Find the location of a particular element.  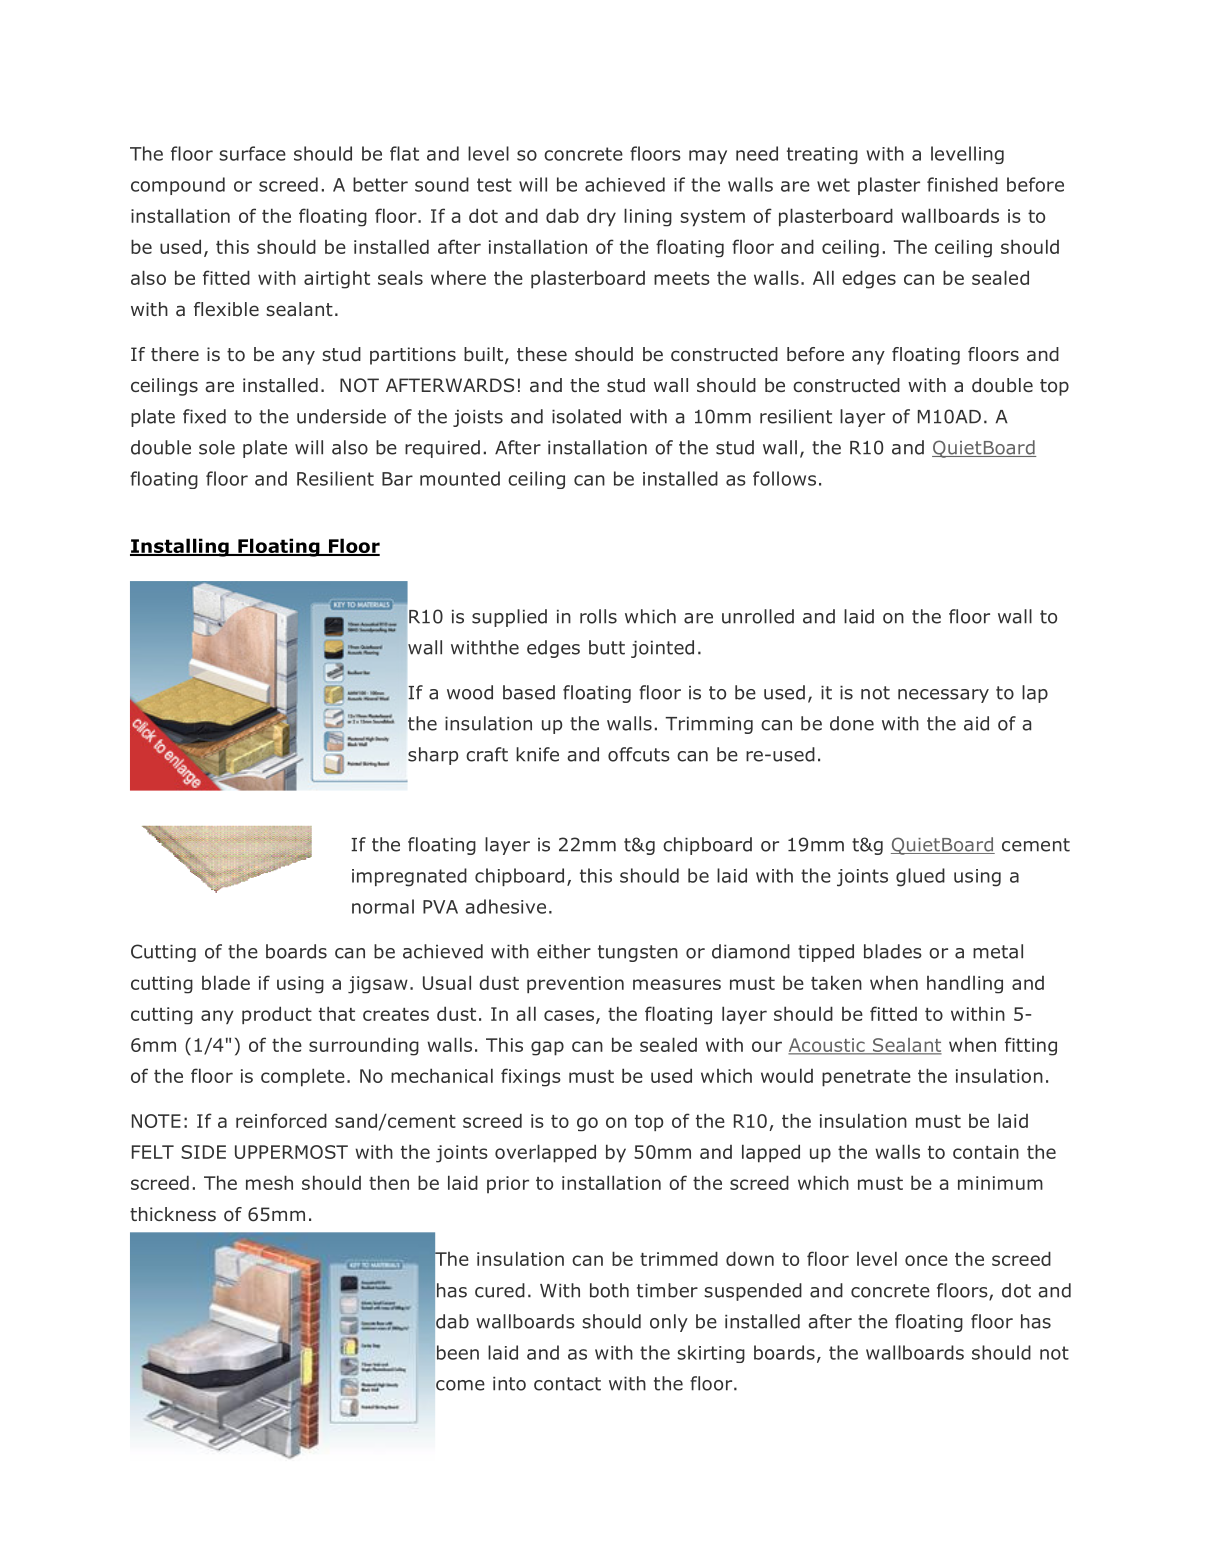

surface is located at coordinates (252, 153).
